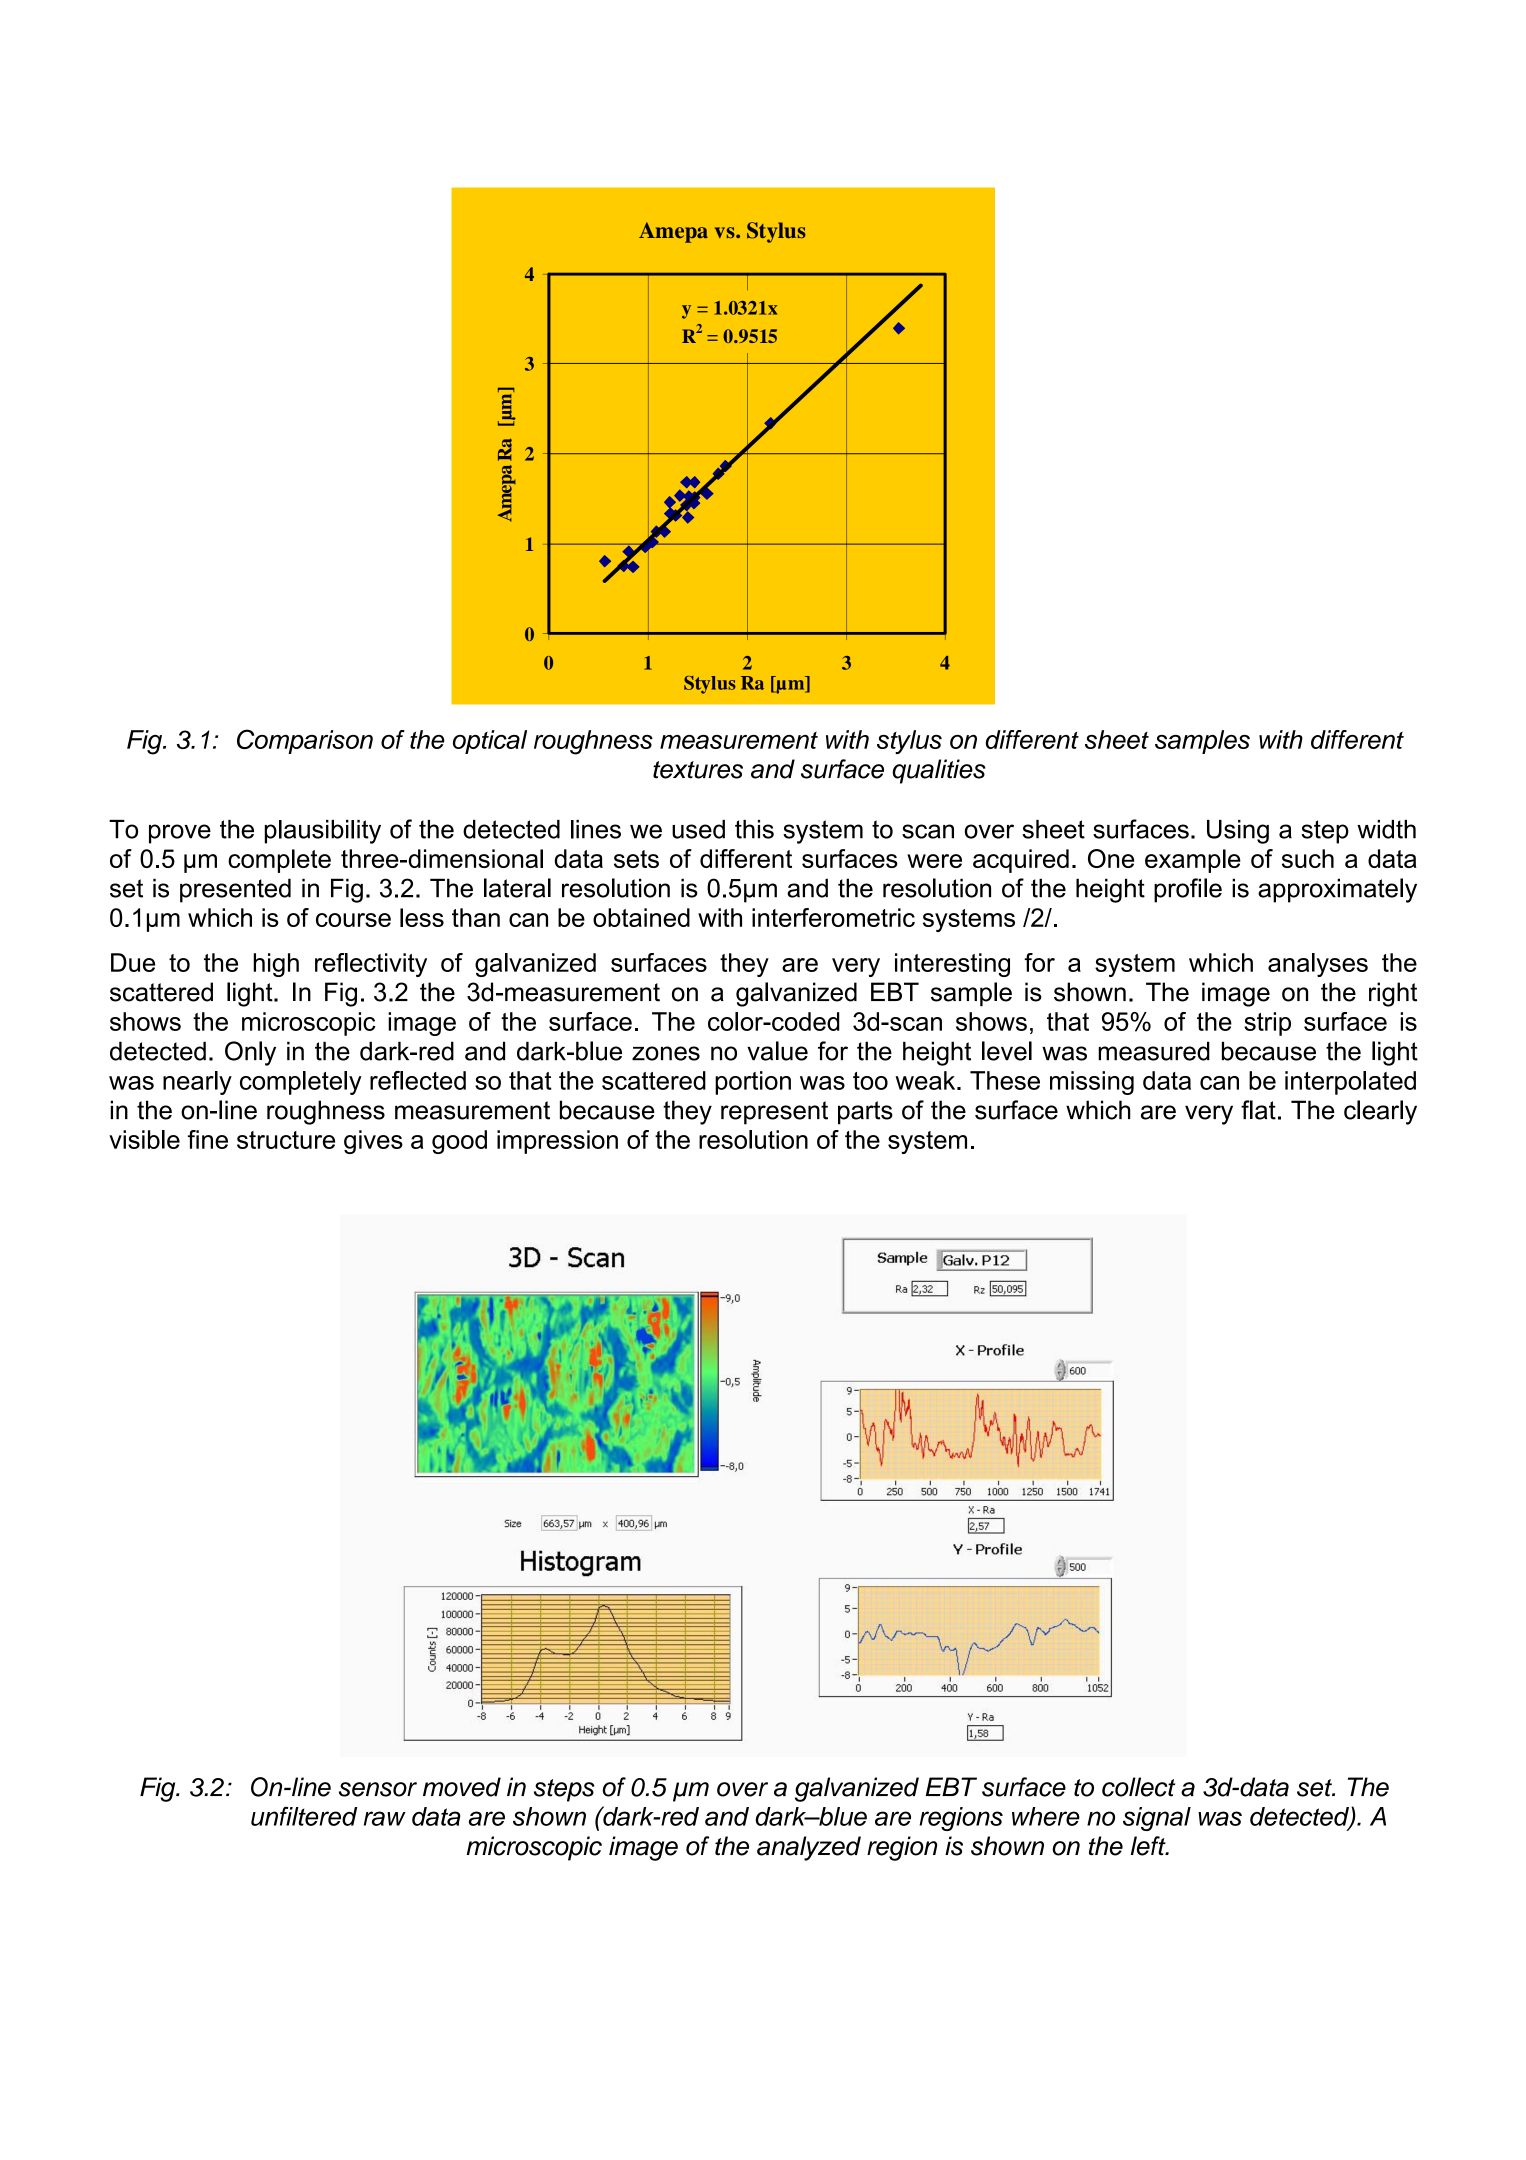 The image size is (1526, 2160). What do you see at coordinates (1157, 1819) in the screenshot?
I see `signal` at bounding box center [1157, 1819].
